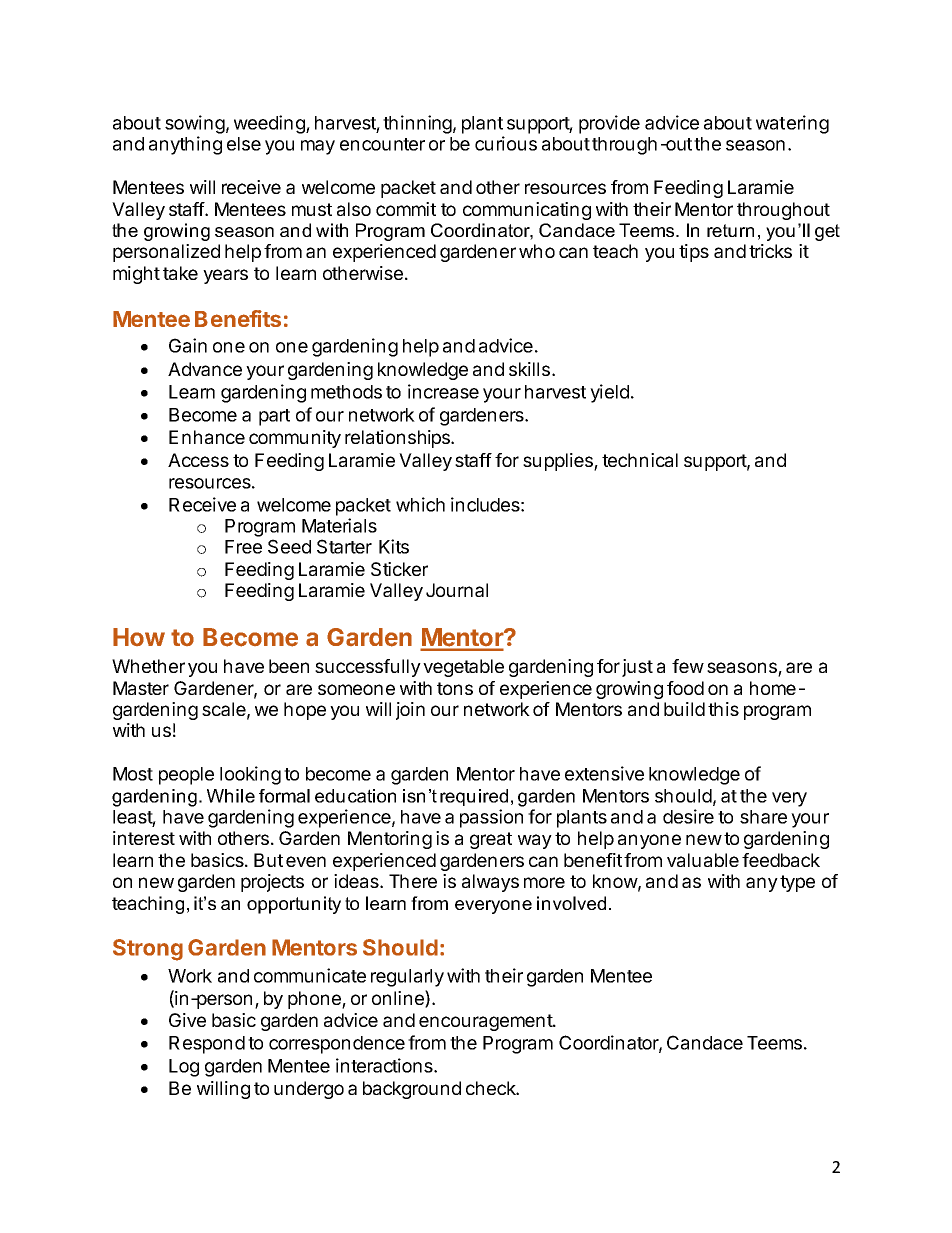 This image has height=1233, width=952. I want to click on Access, so click(198, 460).
